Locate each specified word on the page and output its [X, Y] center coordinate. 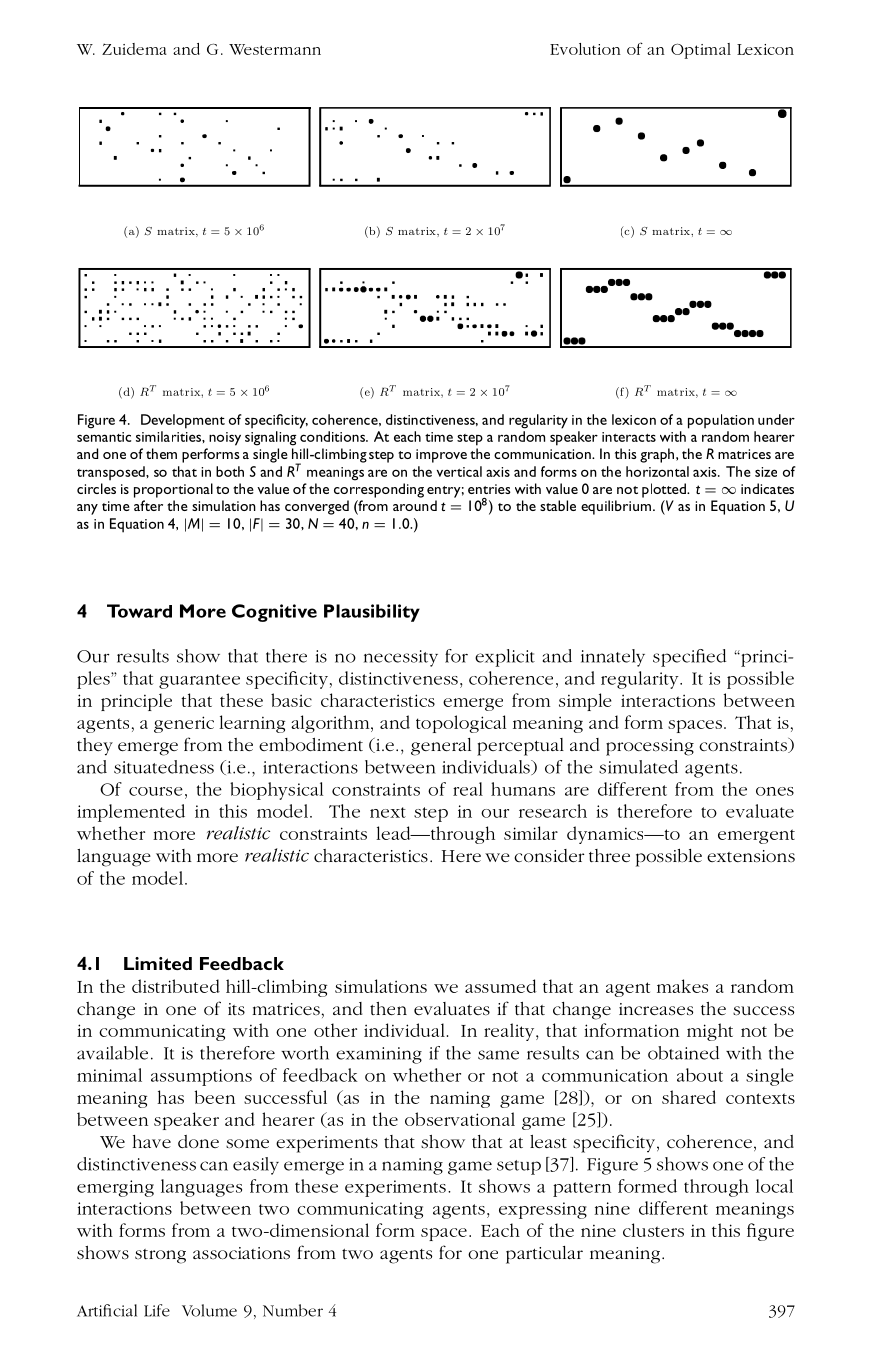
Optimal [701, 51]
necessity [401, 658]
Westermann [275, 49]
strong [160, 1256]
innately [613, 658]
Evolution [585, 49]
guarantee [199, 681]
